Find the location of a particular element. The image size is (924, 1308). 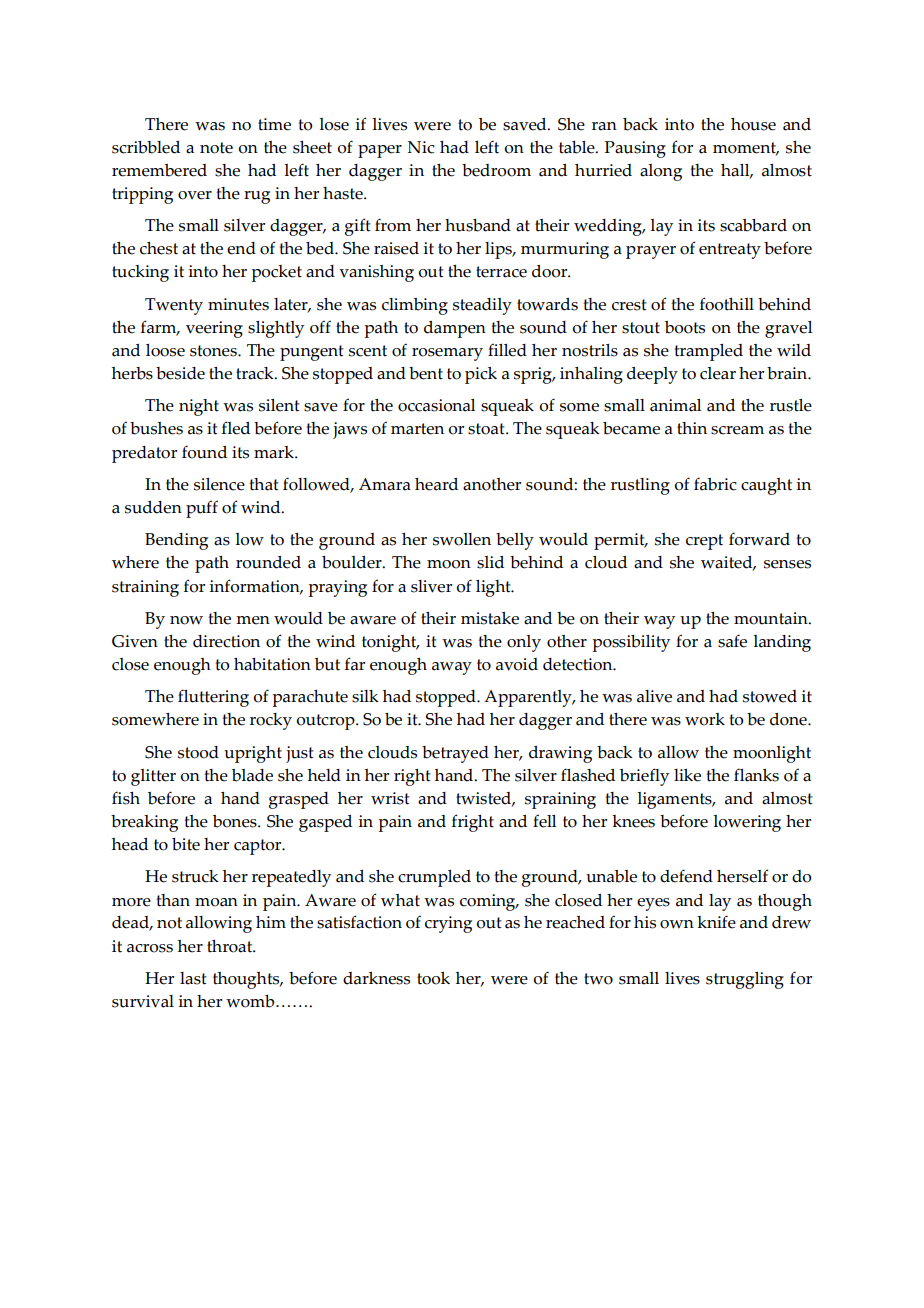

Bending is located at coordinates (176, 541).
